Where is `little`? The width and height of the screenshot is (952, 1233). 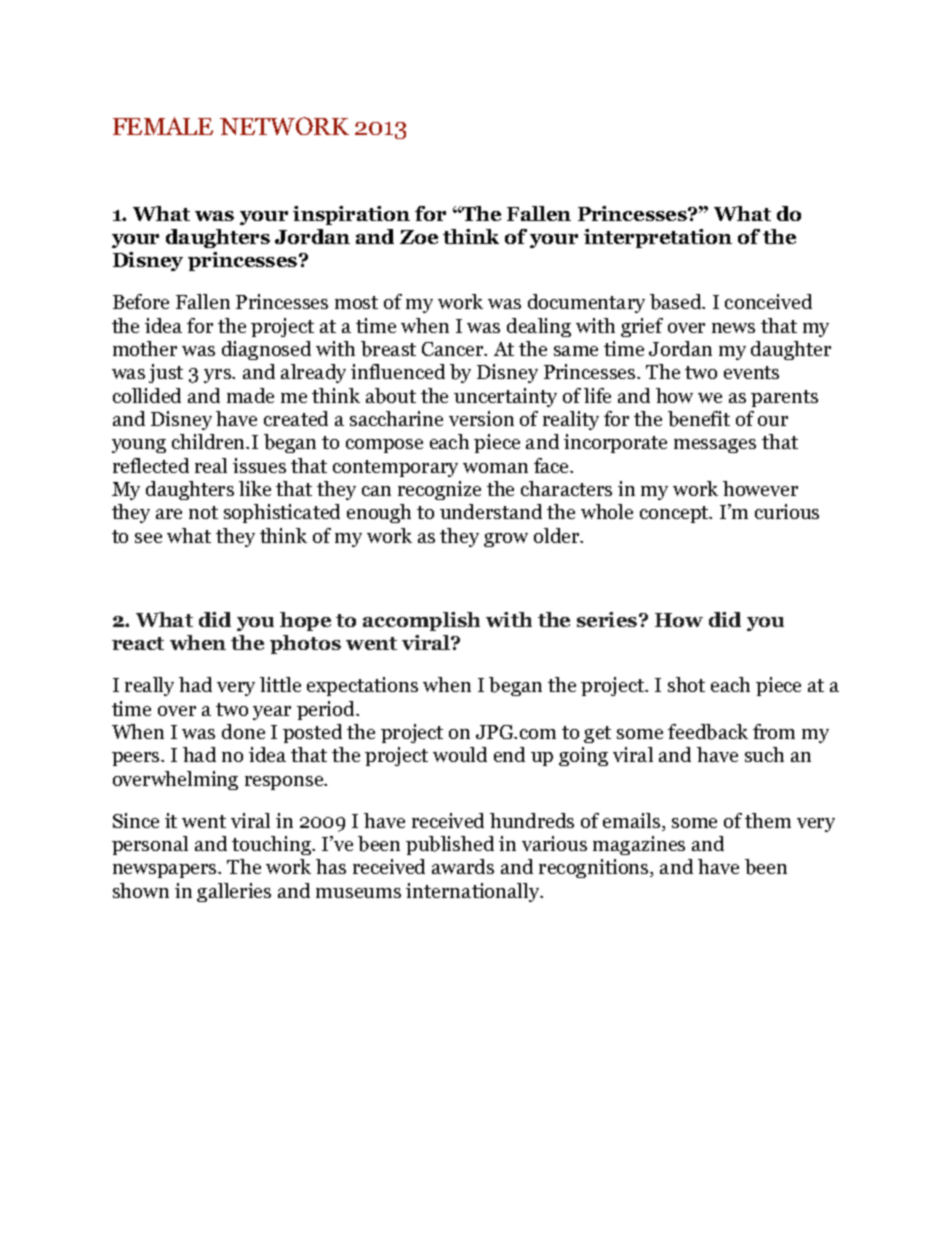
little is located at coordinates (280, 684).
